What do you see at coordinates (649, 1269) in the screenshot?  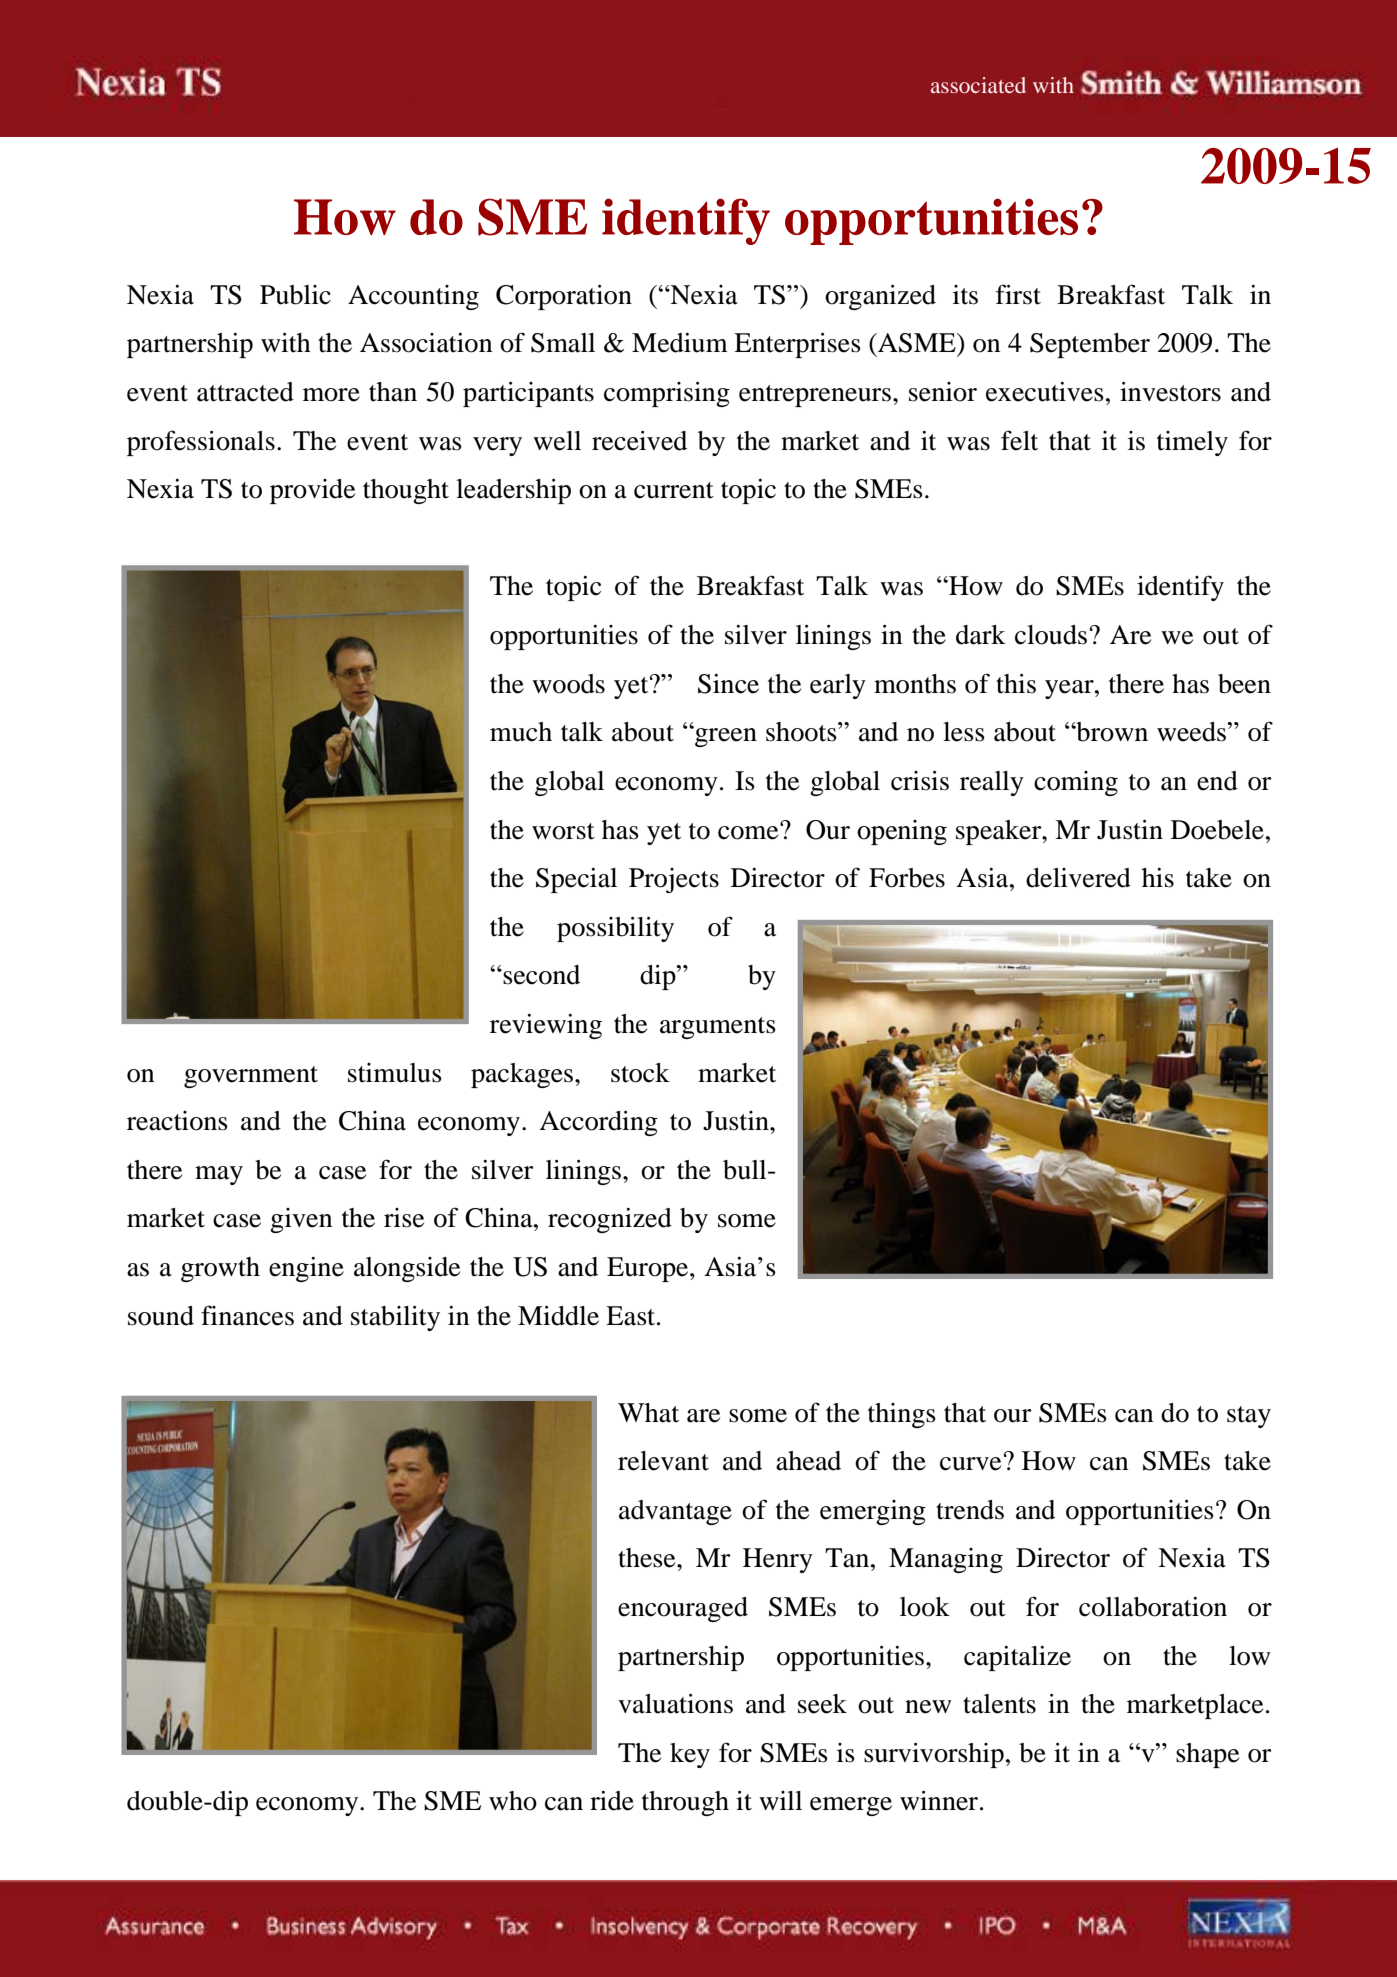 I see `Europe` at bounding box center [649, 1269].
